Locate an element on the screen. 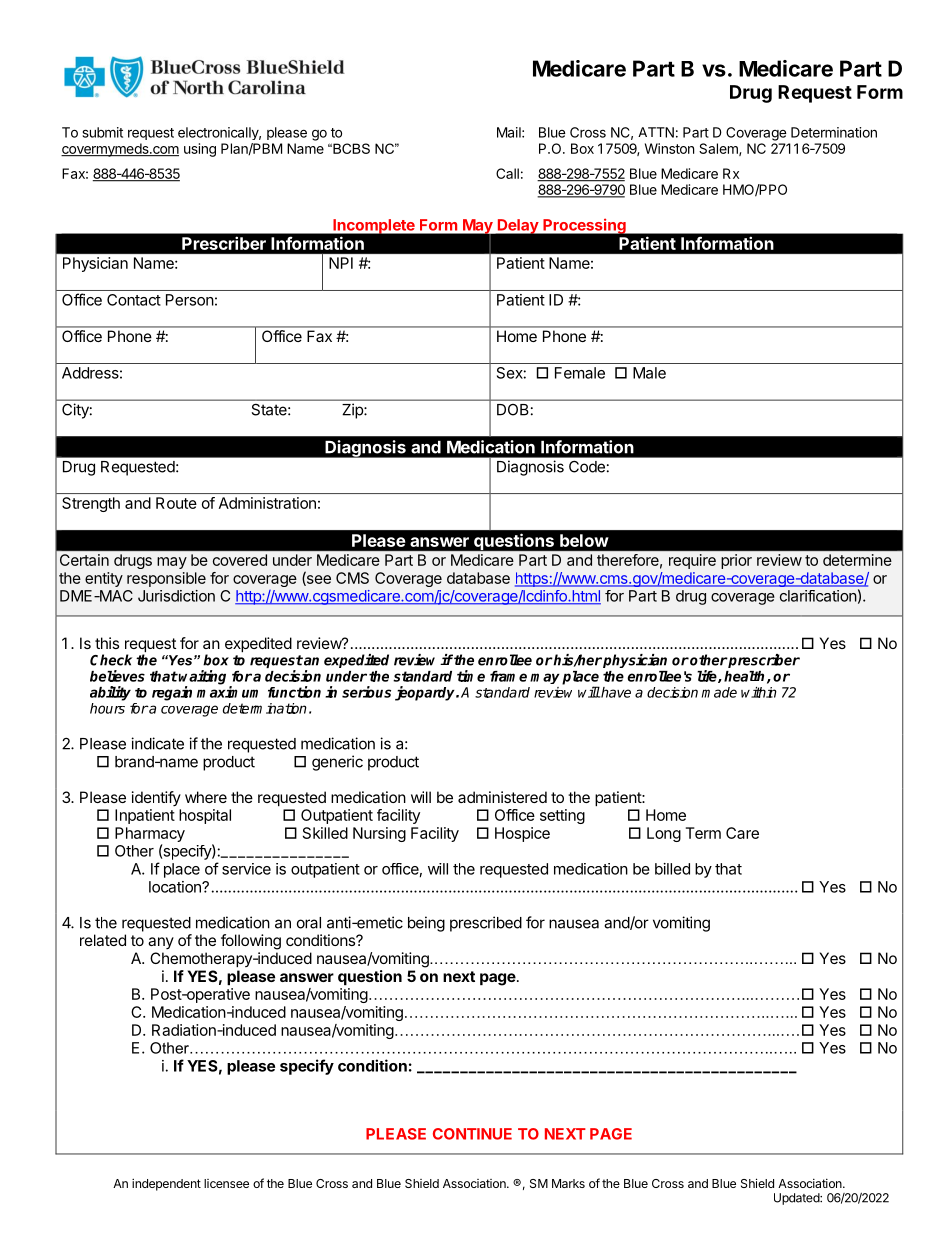 The width and height of the screenshot is (952, 1233). ATTN is located at coordinates (656, 132).
